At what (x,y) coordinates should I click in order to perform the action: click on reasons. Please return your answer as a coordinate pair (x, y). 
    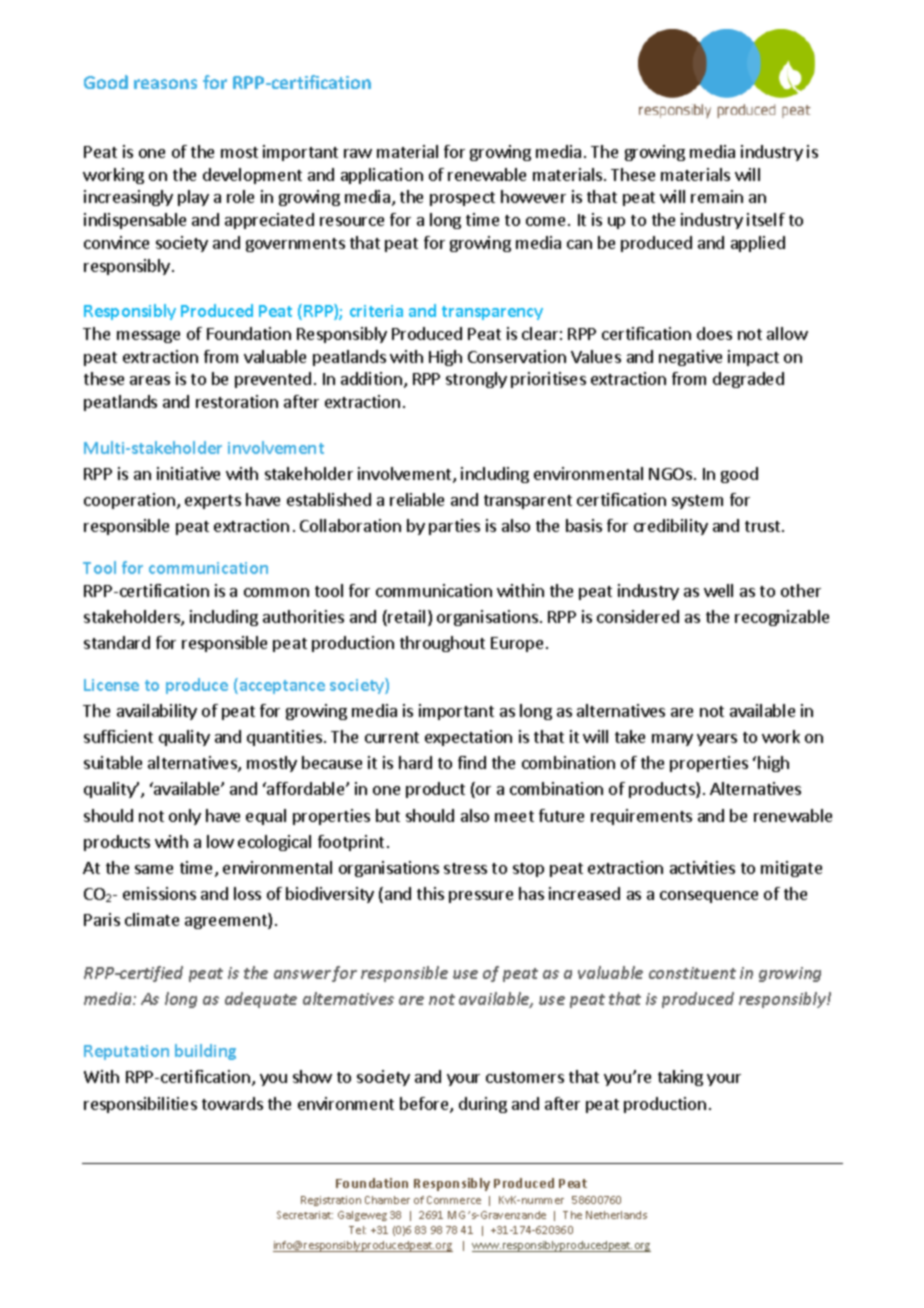
    Looking at the image, I should click on (165, 84).
